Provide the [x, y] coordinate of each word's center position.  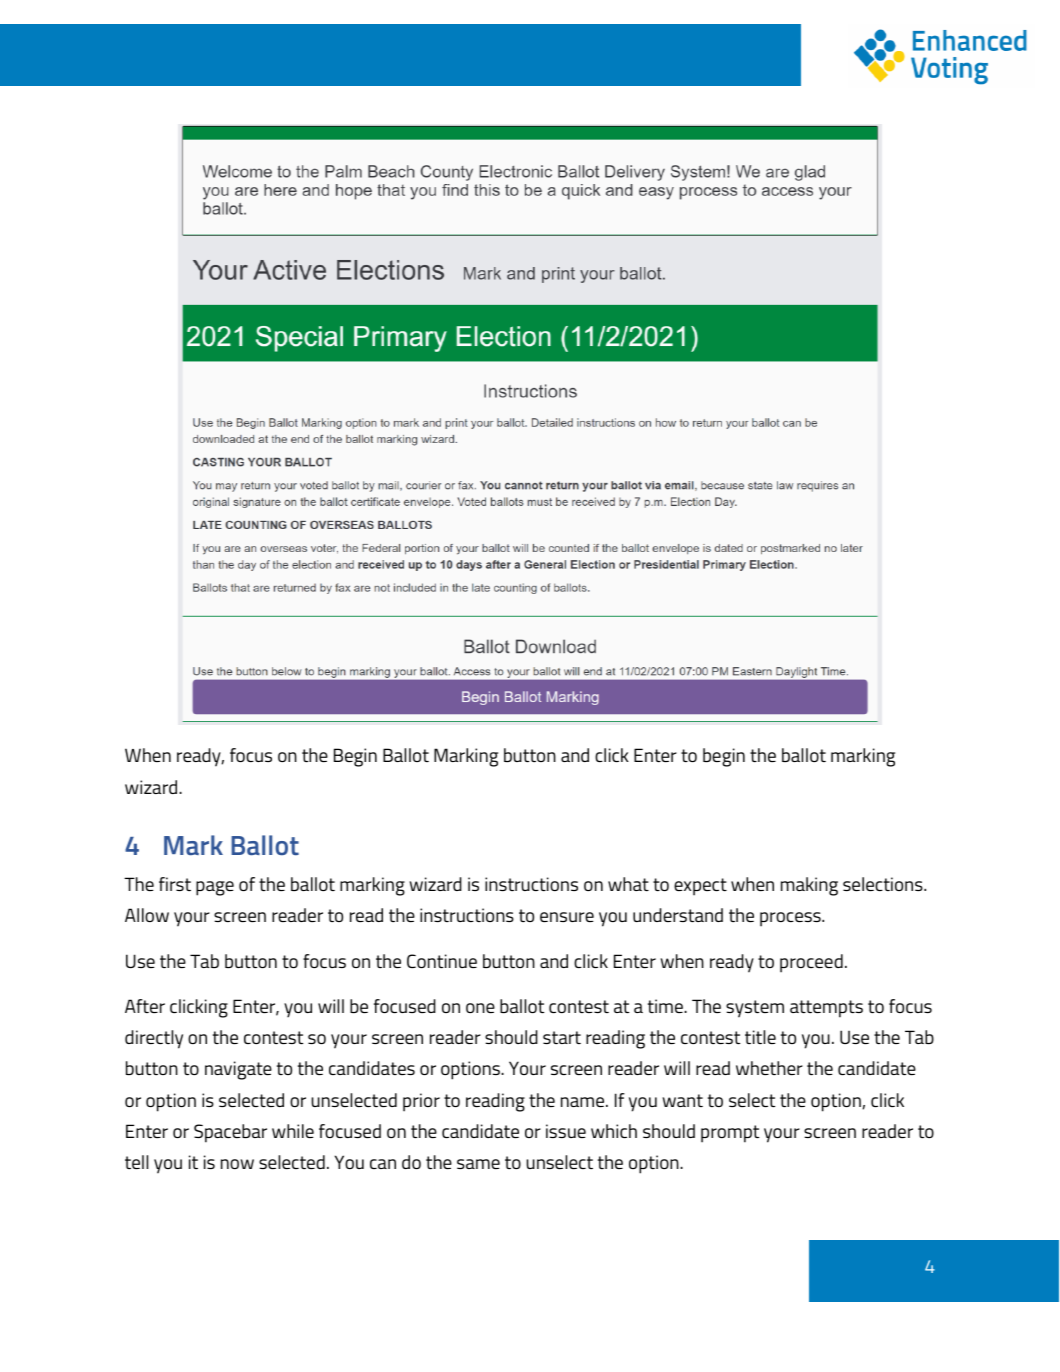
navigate [238, 1070]
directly [154, 1039]
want [683, 1100]
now [237, 1164]
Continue [442, 961]
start [562, 1037]
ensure [567, 917]
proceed [811, 963]
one [480, 1008]
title [760, 1037]
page [215, 888]
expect [700, 887]
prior [421, 1102]
